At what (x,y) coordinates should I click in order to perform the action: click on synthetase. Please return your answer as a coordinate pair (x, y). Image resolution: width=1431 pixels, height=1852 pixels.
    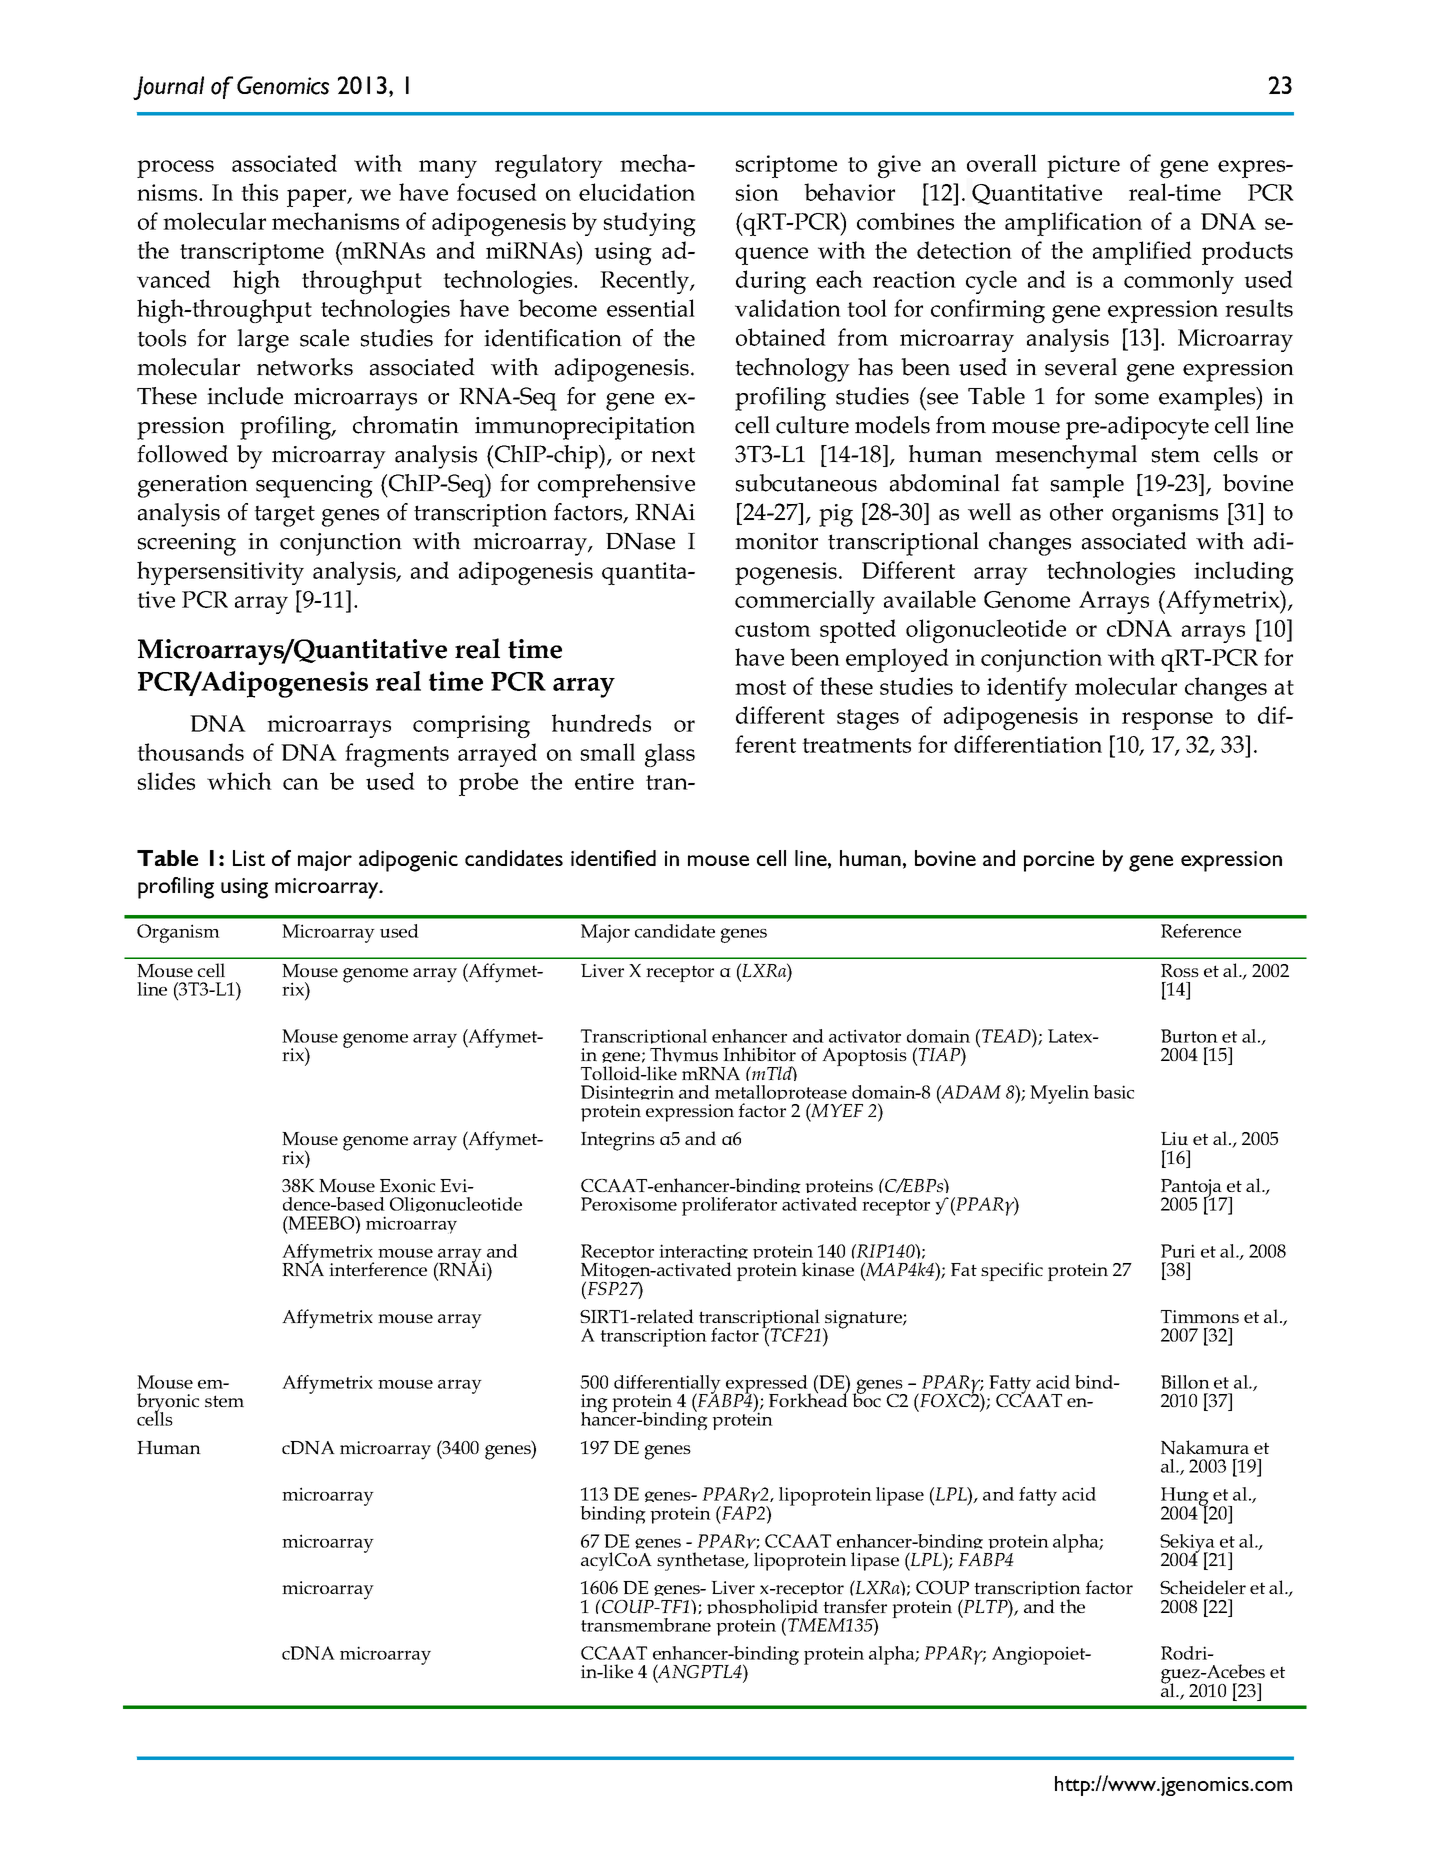
    Looking at the image, I should click on (701, 1561).
